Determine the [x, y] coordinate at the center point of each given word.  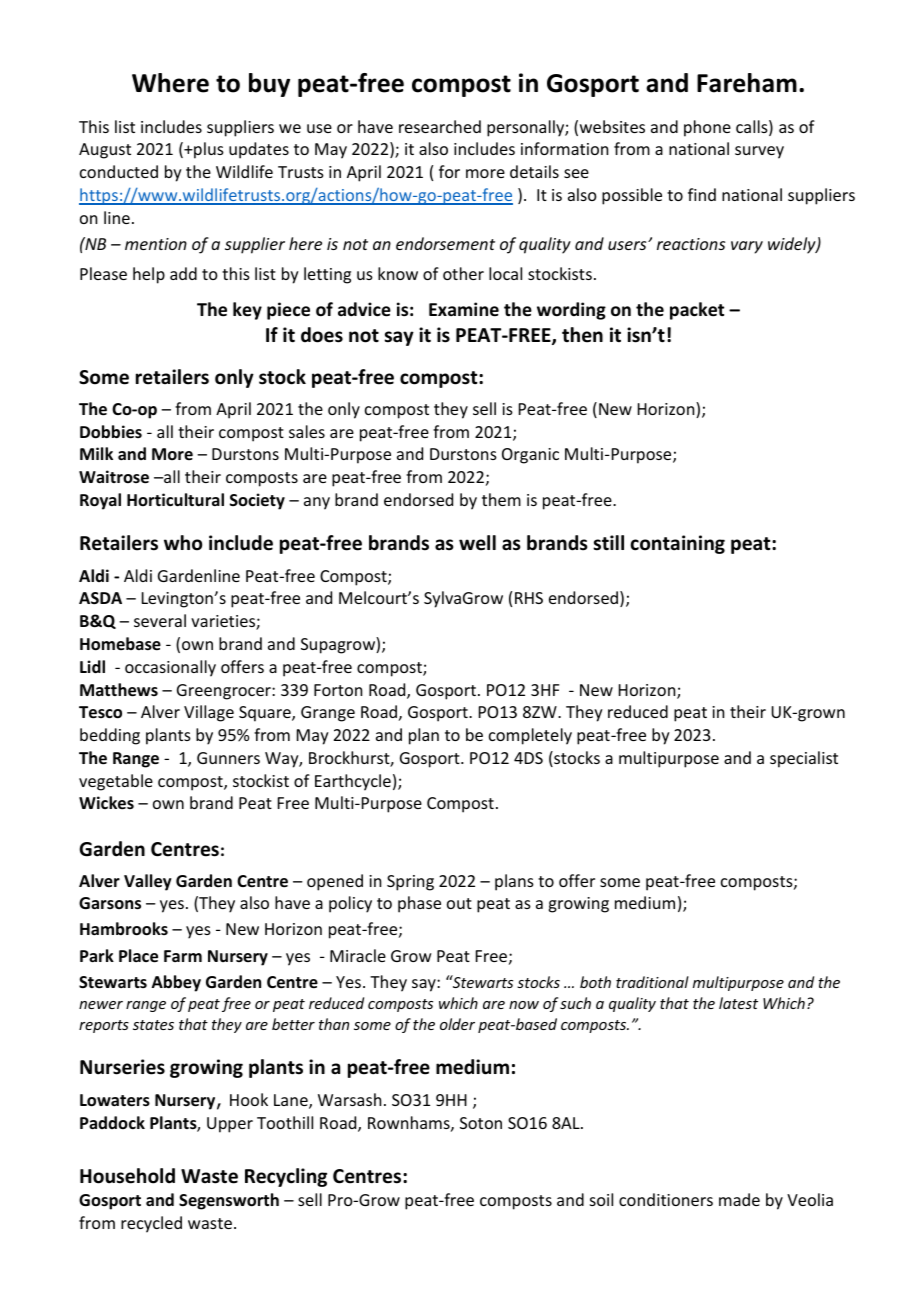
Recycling [286, 1177]
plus [208, 150]
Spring [410, 883]
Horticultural [175, 500]
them [501, 499]
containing [677, 544]
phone [707, 128]
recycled [151, 1224]
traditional [652, 982]
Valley [148, 882]
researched [440, 126]
